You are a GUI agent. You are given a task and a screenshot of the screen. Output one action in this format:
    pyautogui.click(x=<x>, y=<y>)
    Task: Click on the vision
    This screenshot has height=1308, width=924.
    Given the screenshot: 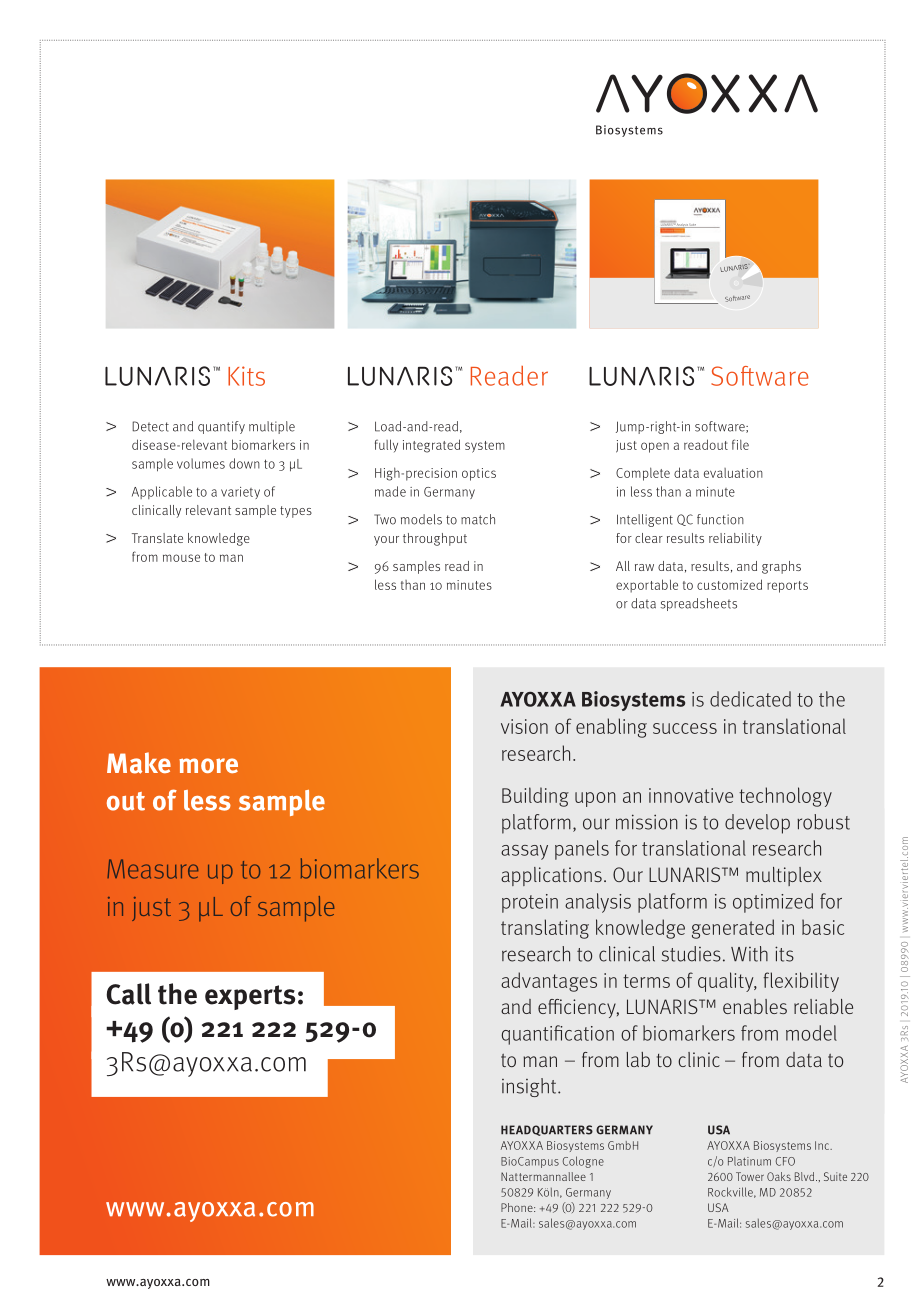 What is the action you would take?
    pyautogui.click(x=524, y=726)
